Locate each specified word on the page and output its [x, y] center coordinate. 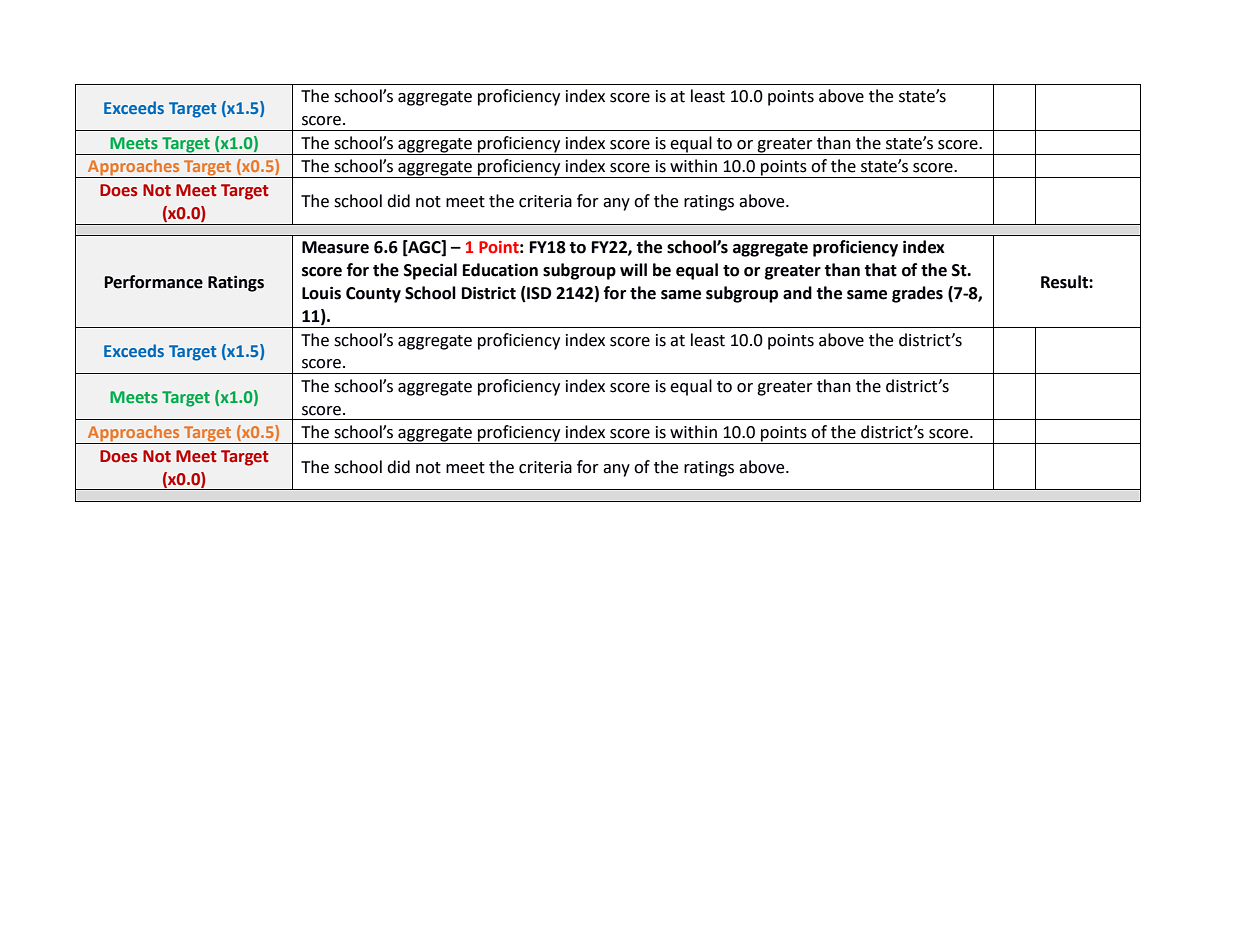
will [633, 269]
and [797, 293]
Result [1065, 282]
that [880, 270]
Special [430, 271]
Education [500, 270]
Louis [321, 293]
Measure [335, 247]
